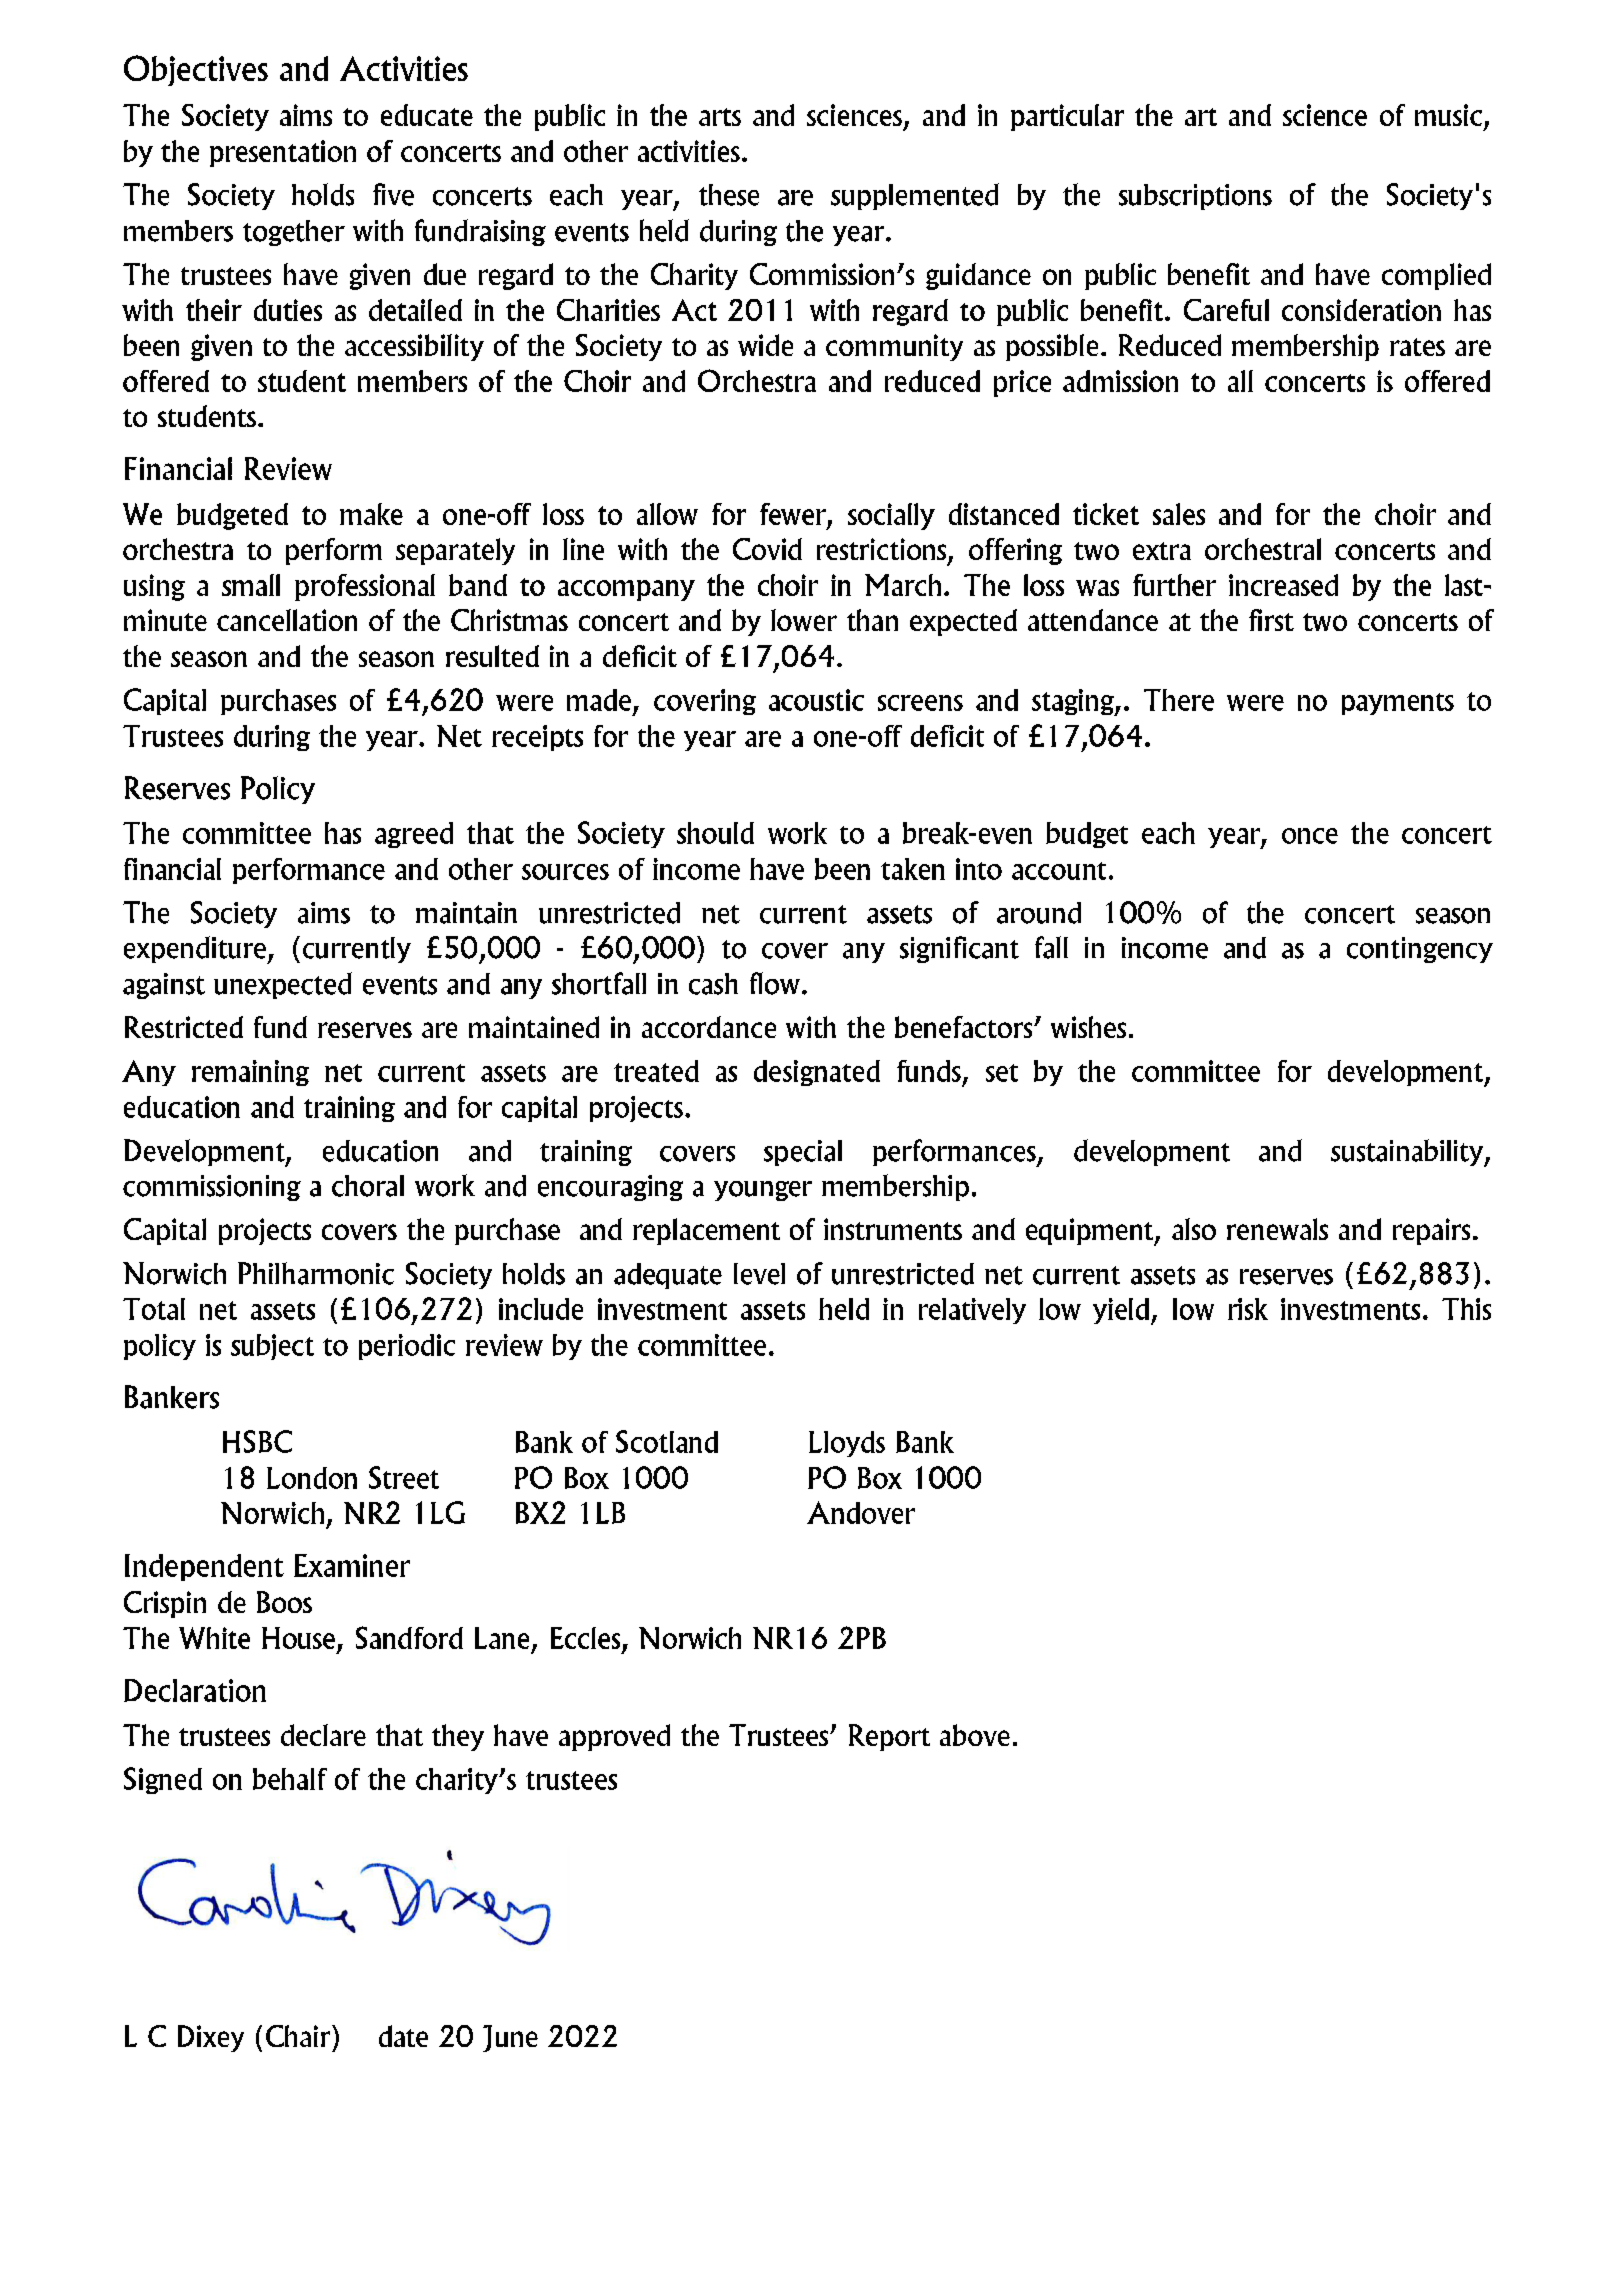 The image size is (1617, 2287). What do you see at coordinates (1420, 950) in the screenshot?
I see `contingency` at bounding box center [1420, 950].
